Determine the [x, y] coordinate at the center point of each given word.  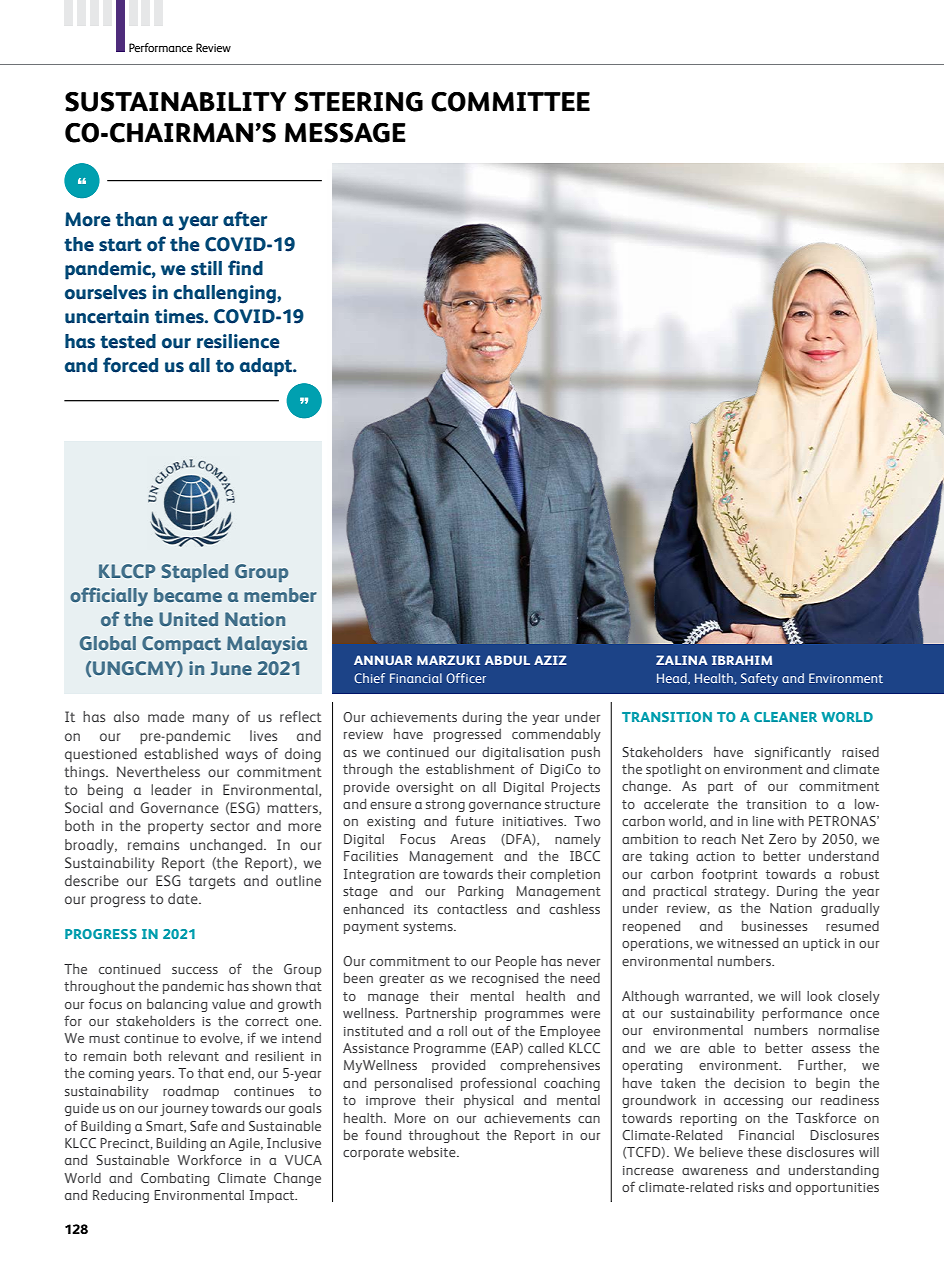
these [765, 1151]
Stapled [194, 573]
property [176, 828]
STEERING [359, 102]
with [791, 820]
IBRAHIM [742, 660]
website [433, 1151]
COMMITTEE [510, 102]
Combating [175, 1179]
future [474, 820]
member [280, 595]
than [136, 219]
